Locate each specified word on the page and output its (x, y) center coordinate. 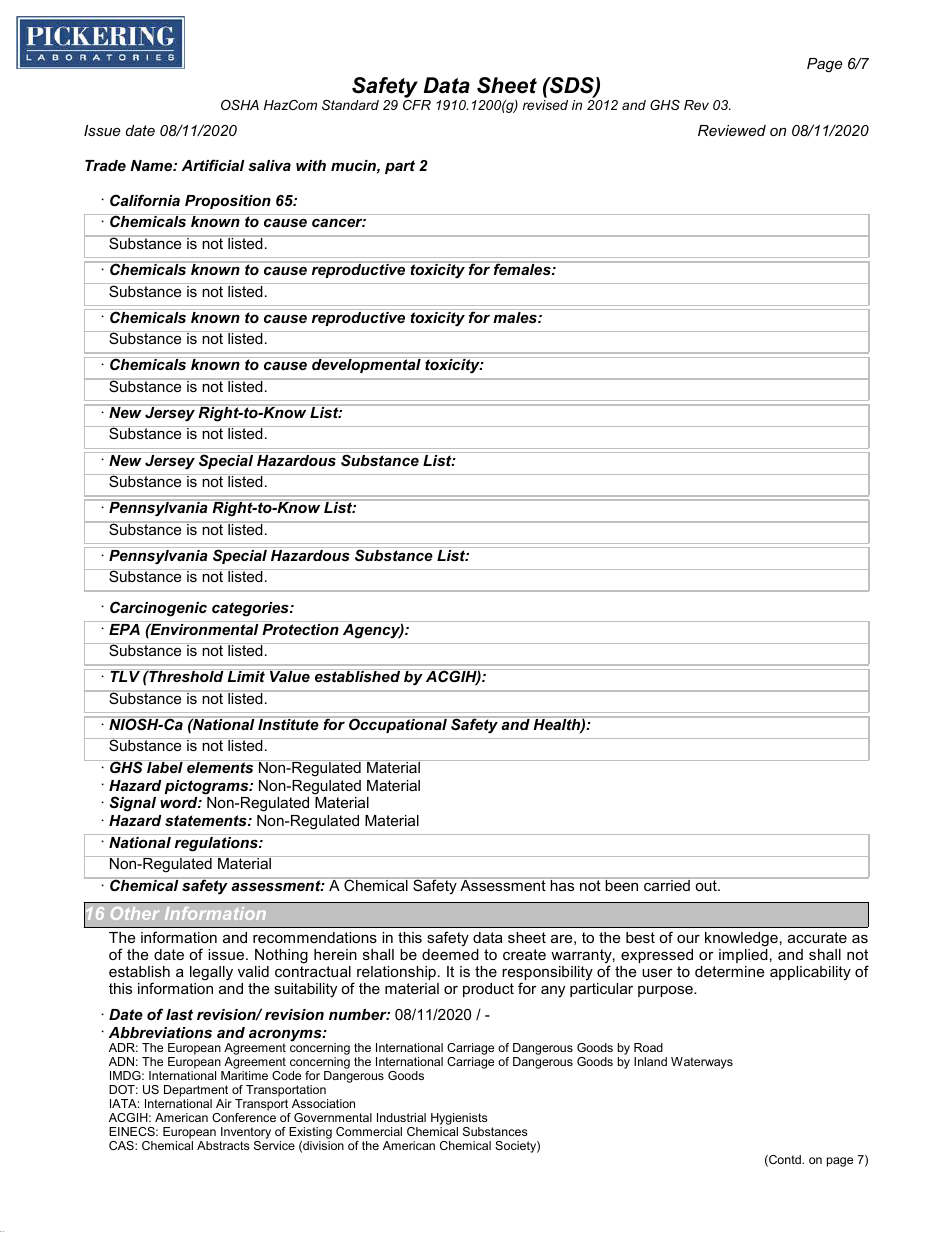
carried (667, 884)
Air (224, 1103)
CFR (417, 105)
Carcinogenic (158, 609)
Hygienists (459, 1120)
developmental (366, 365)
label (165, 766)
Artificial (213, 165)
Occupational (398, 725)
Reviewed (732, 130)
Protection (300, 629)
